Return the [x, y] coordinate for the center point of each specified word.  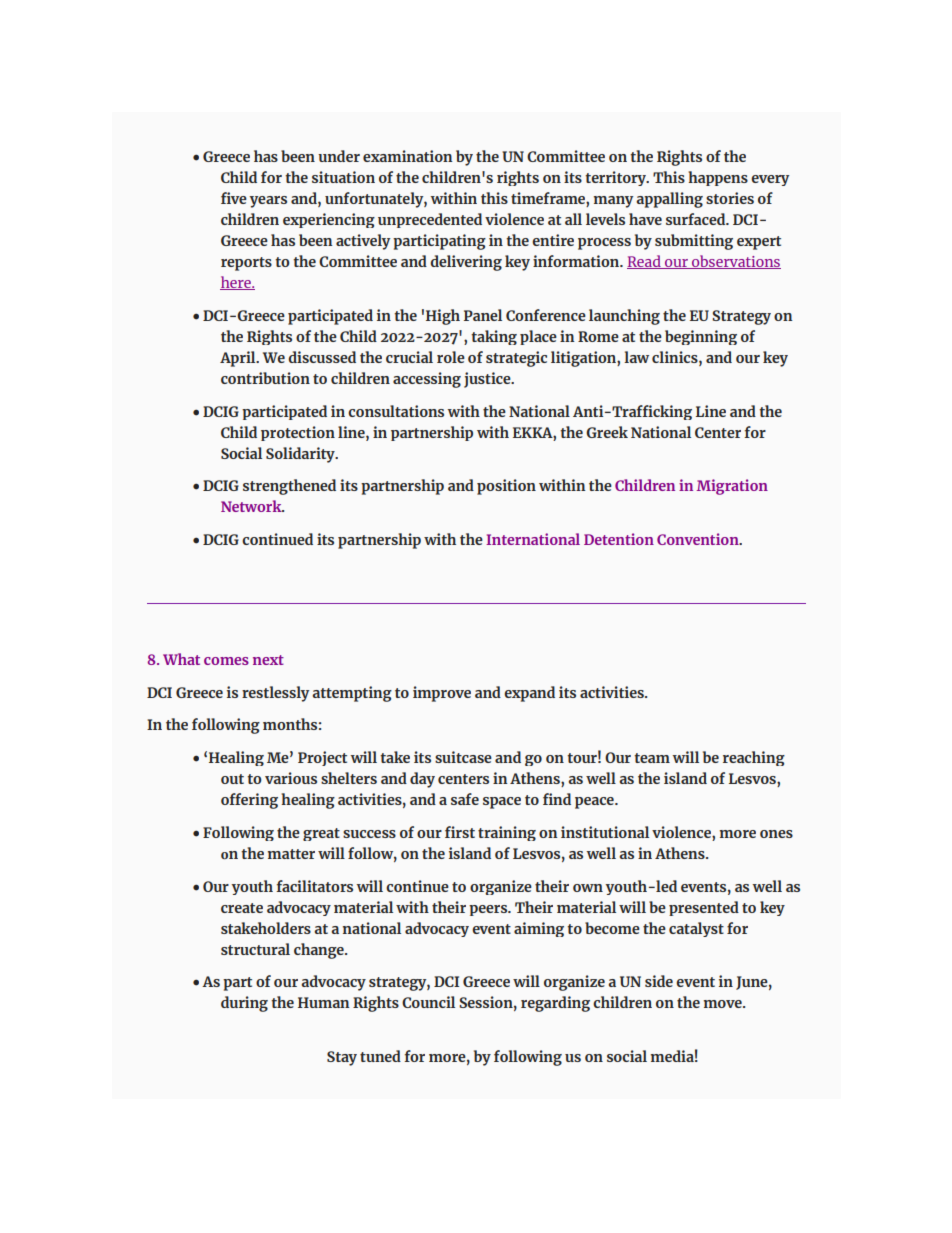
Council [428, 1002]
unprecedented [430, 220]
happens [718, 178]
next [268, 660]
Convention [699, 539]
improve [442, 694]
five [234, 198]
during [244, 1004]
